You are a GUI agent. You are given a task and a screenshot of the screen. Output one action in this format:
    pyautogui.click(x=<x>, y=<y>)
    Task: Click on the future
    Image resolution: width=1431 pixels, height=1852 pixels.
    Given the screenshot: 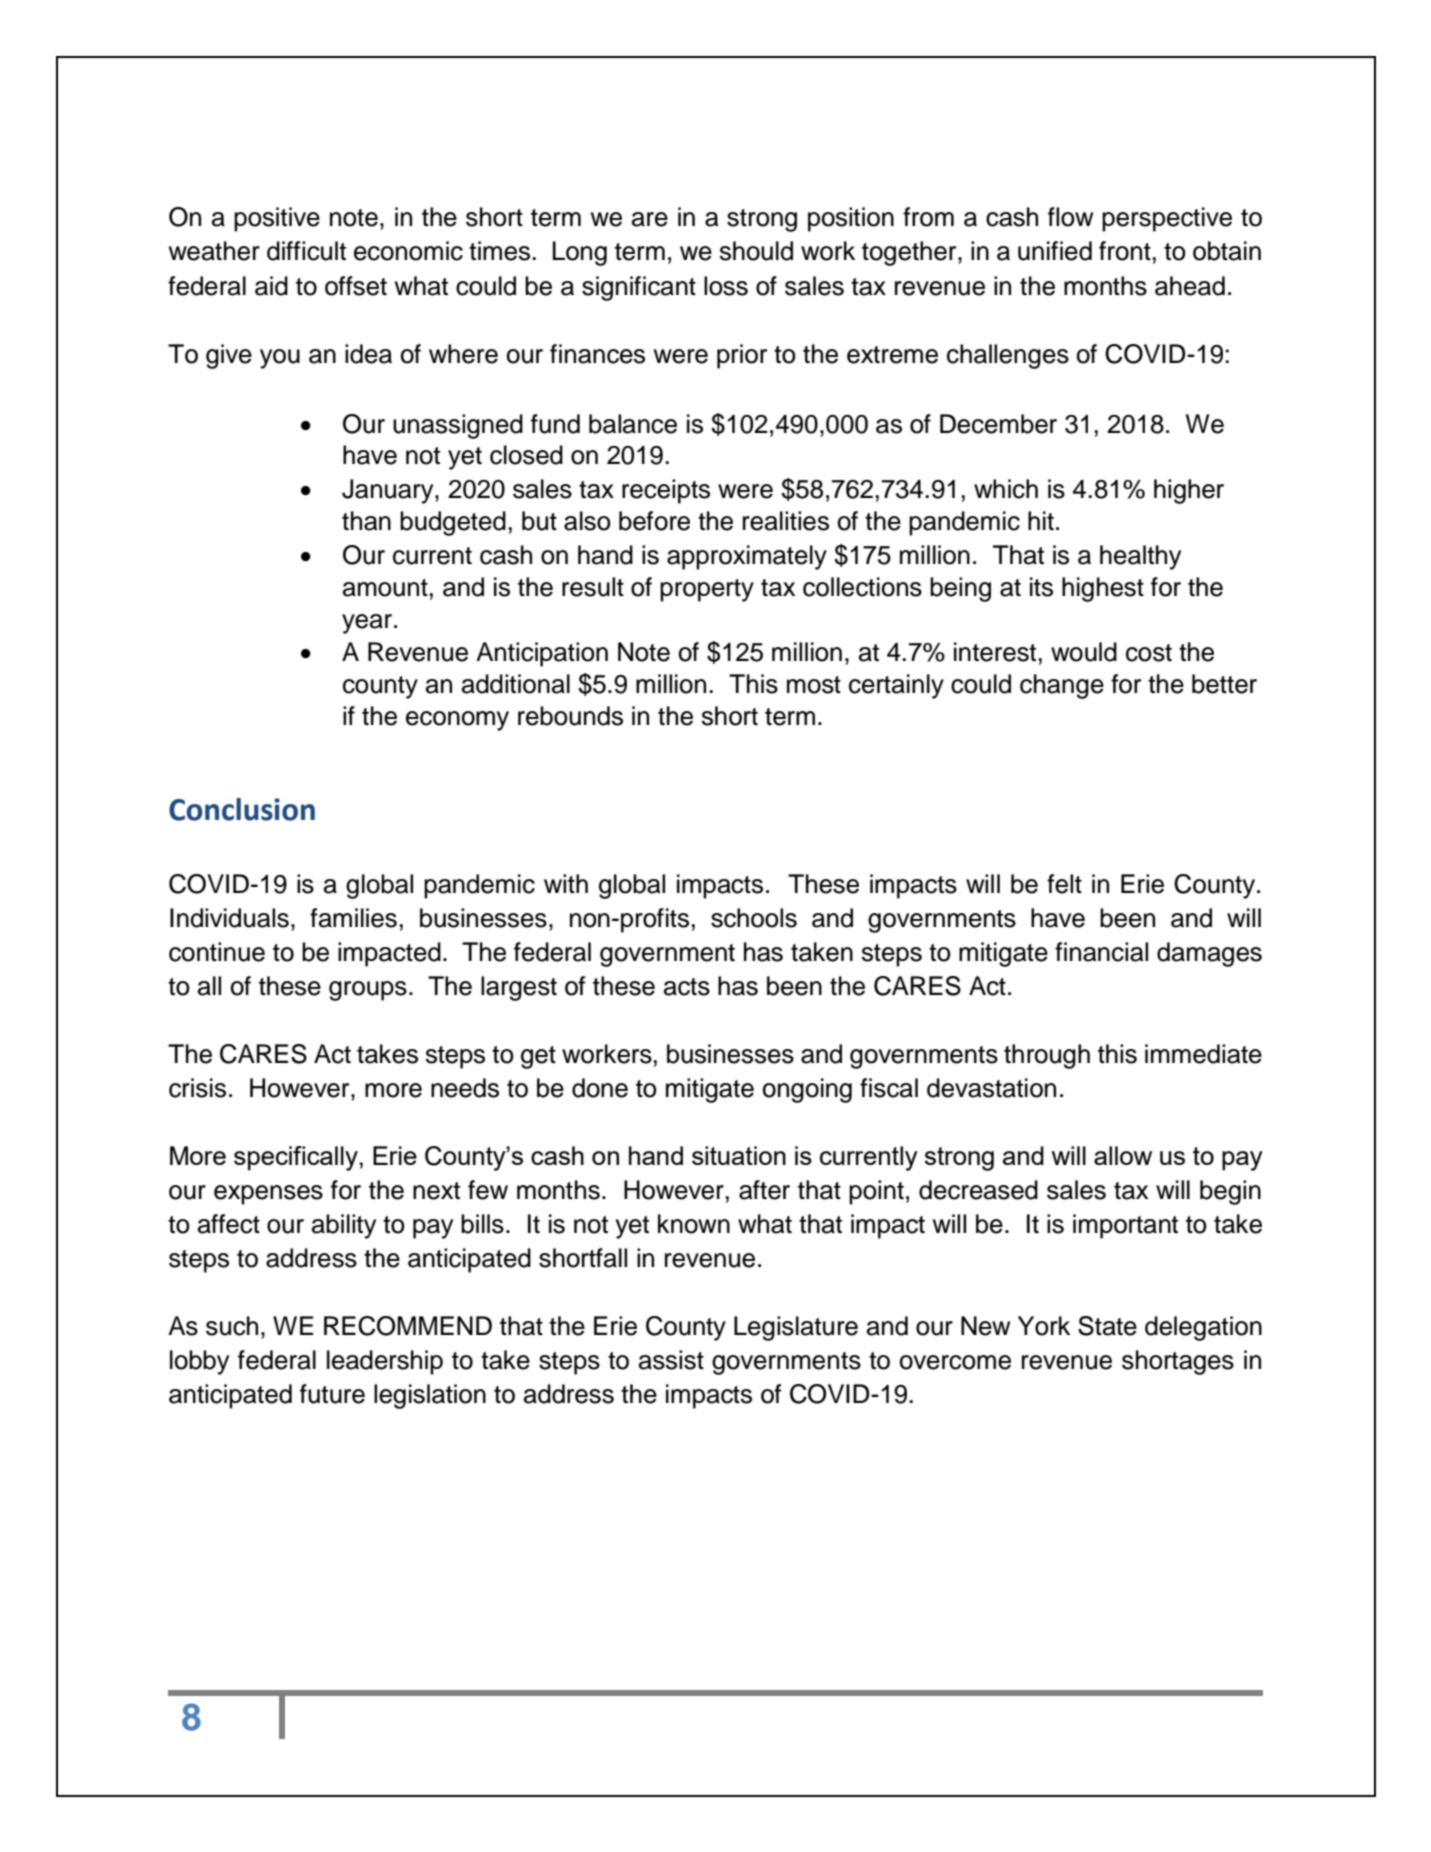 What is the action you would take?
    pyautogui.click(x=332, y=1394)
